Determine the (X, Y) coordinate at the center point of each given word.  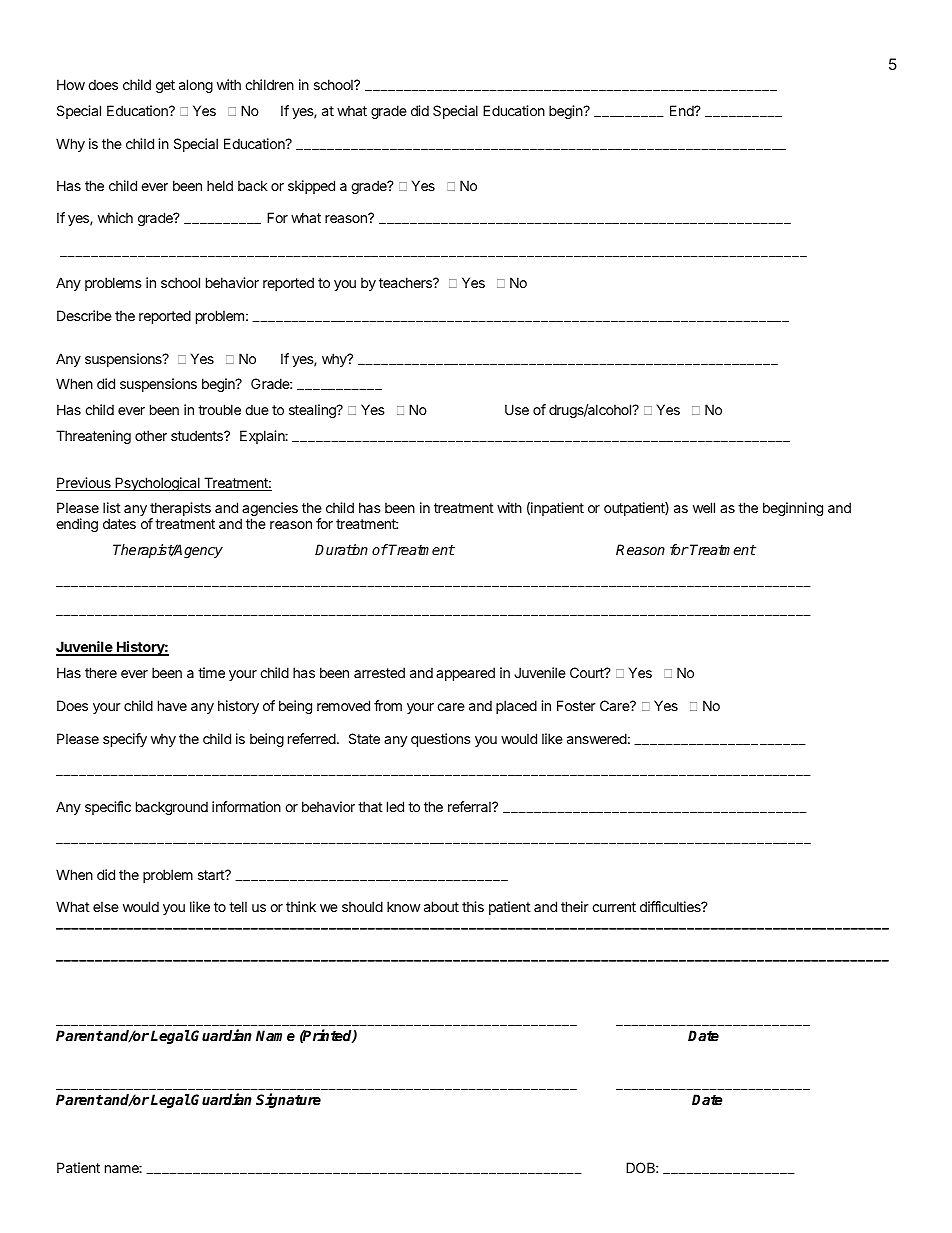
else (106, 906)
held (220, 185)
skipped (311, 187)
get (165, 86)
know (404, 906)
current (614, 907)
